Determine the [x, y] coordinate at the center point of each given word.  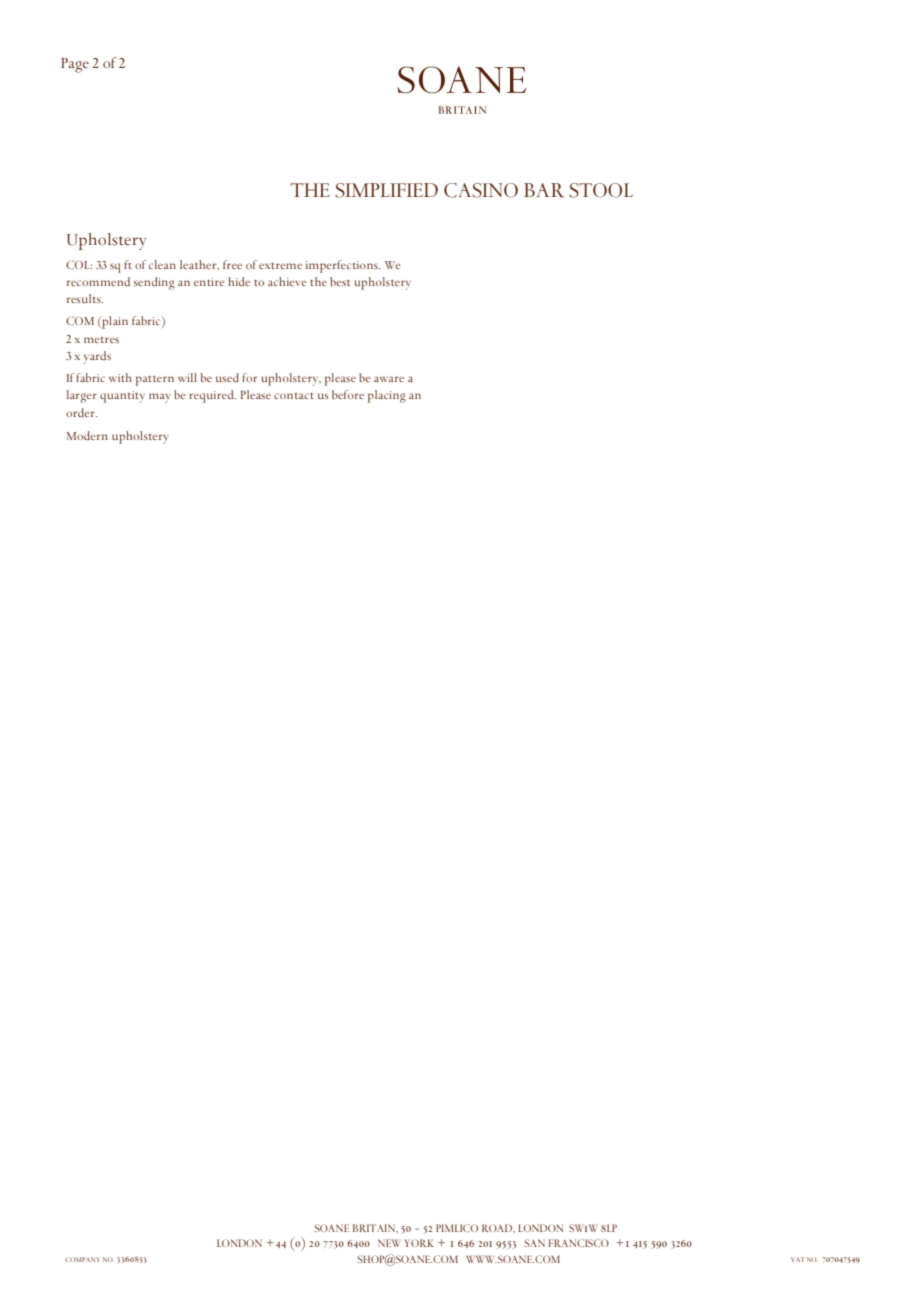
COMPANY [82, 1259]
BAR [544, 190]
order [81, 412]
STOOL [601, 190]
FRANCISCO [579, 1243]
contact [294, 396]
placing [387, 396]
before [348, 394]
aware [389, 379]
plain [114, 322]
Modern [87, 435]
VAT [798, 1259]
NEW [389, 1243]
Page [75, 65]
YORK [419, 1243]
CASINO [481, 190]
